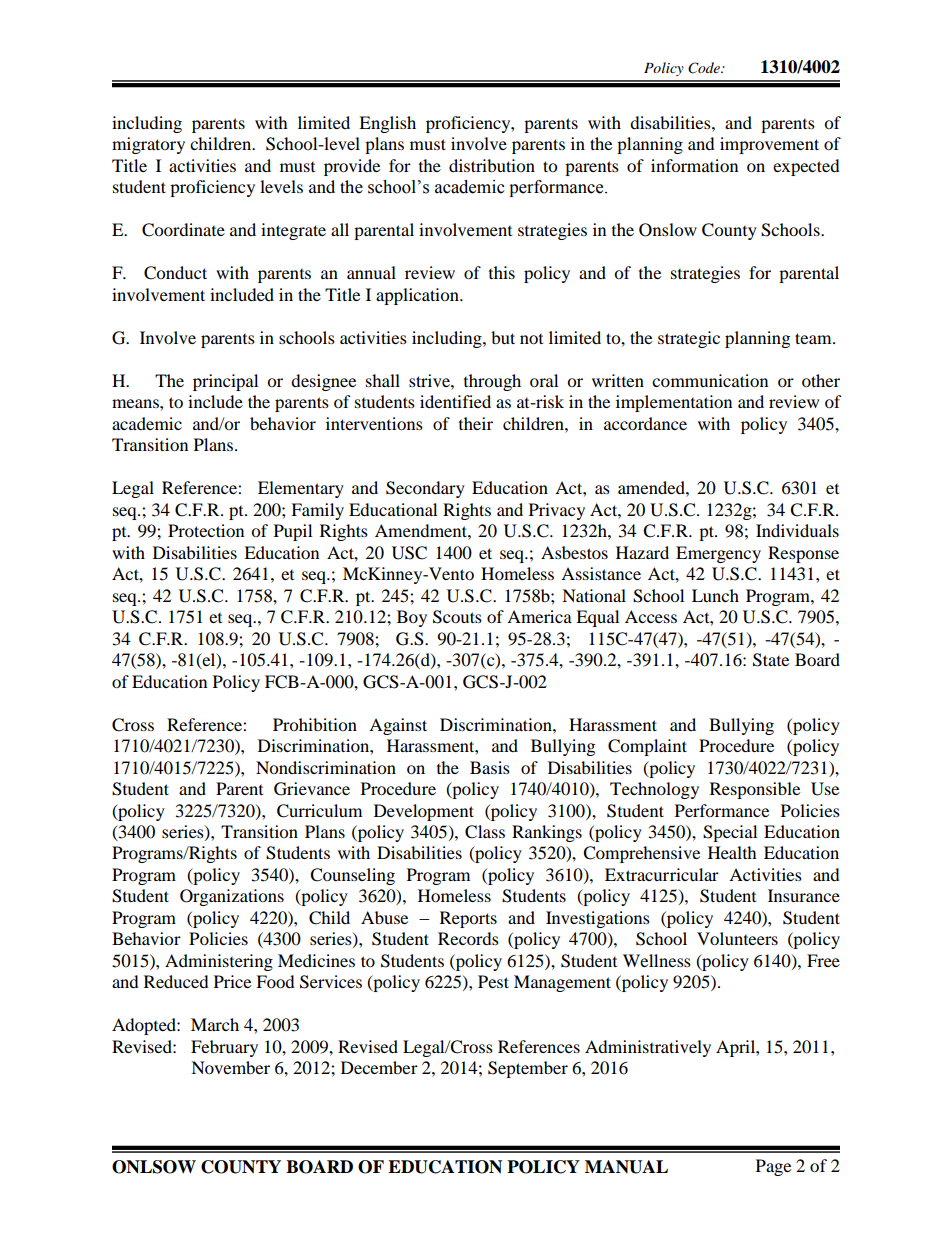  What do you see at coordinates (732, 852) in the screenshot?
I see `Health` at bounding box center [732, 852].
